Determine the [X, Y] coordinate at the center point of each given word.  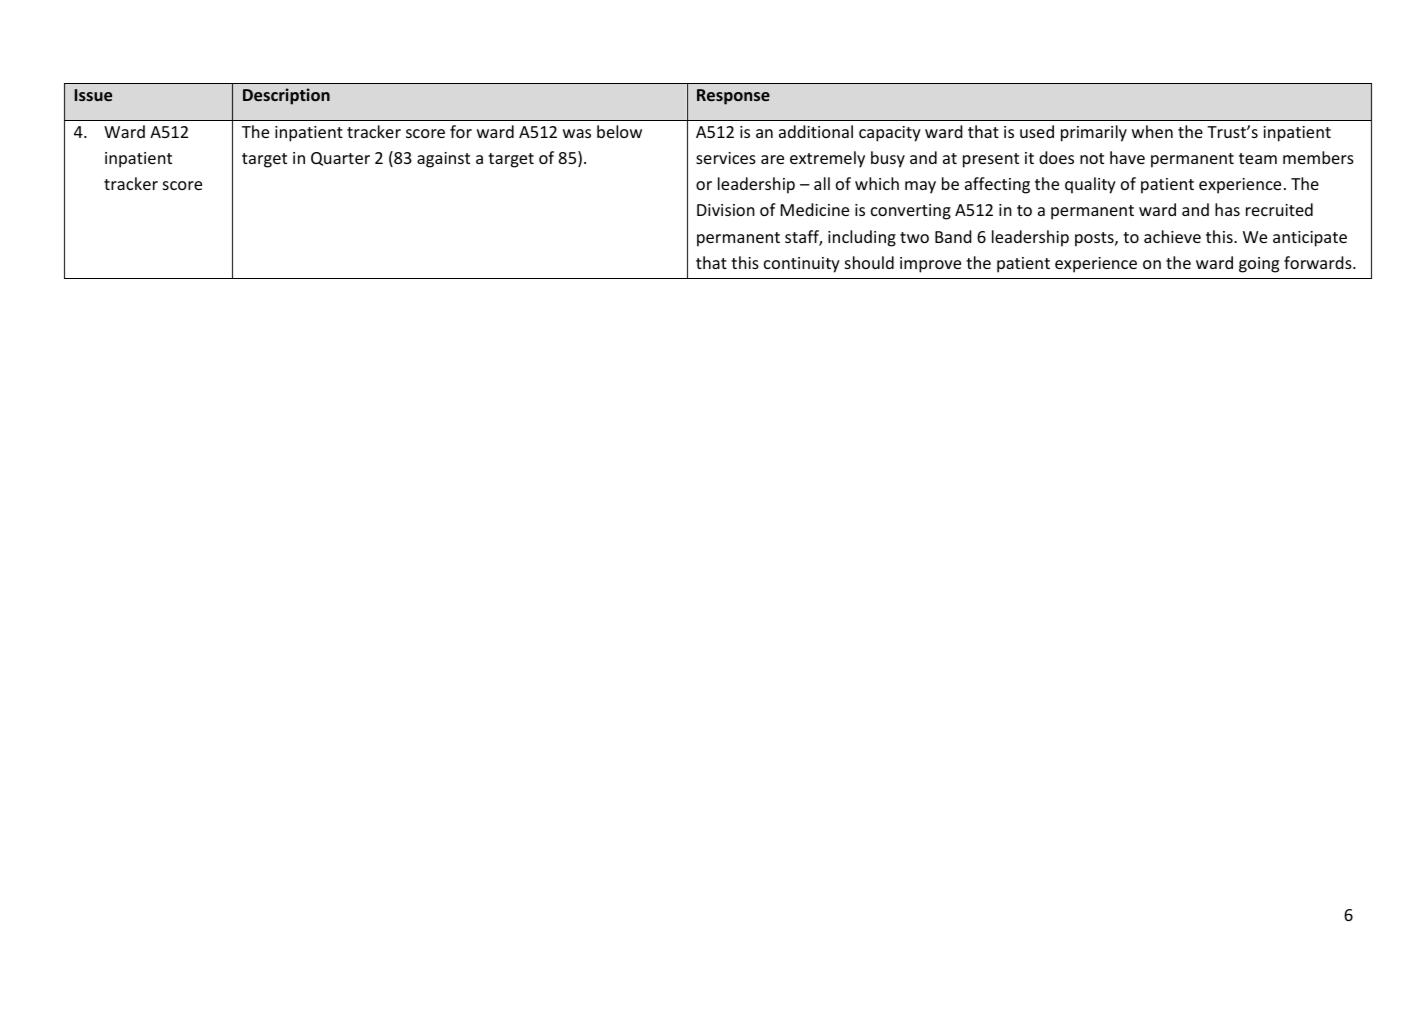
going [1259, 265]
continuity [802, 265]
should [869, 262]
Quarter [340, 159]
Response [733, 97]
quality [1090, 185]
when [1152, 131]
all [822, 183]
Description [286, 96]
